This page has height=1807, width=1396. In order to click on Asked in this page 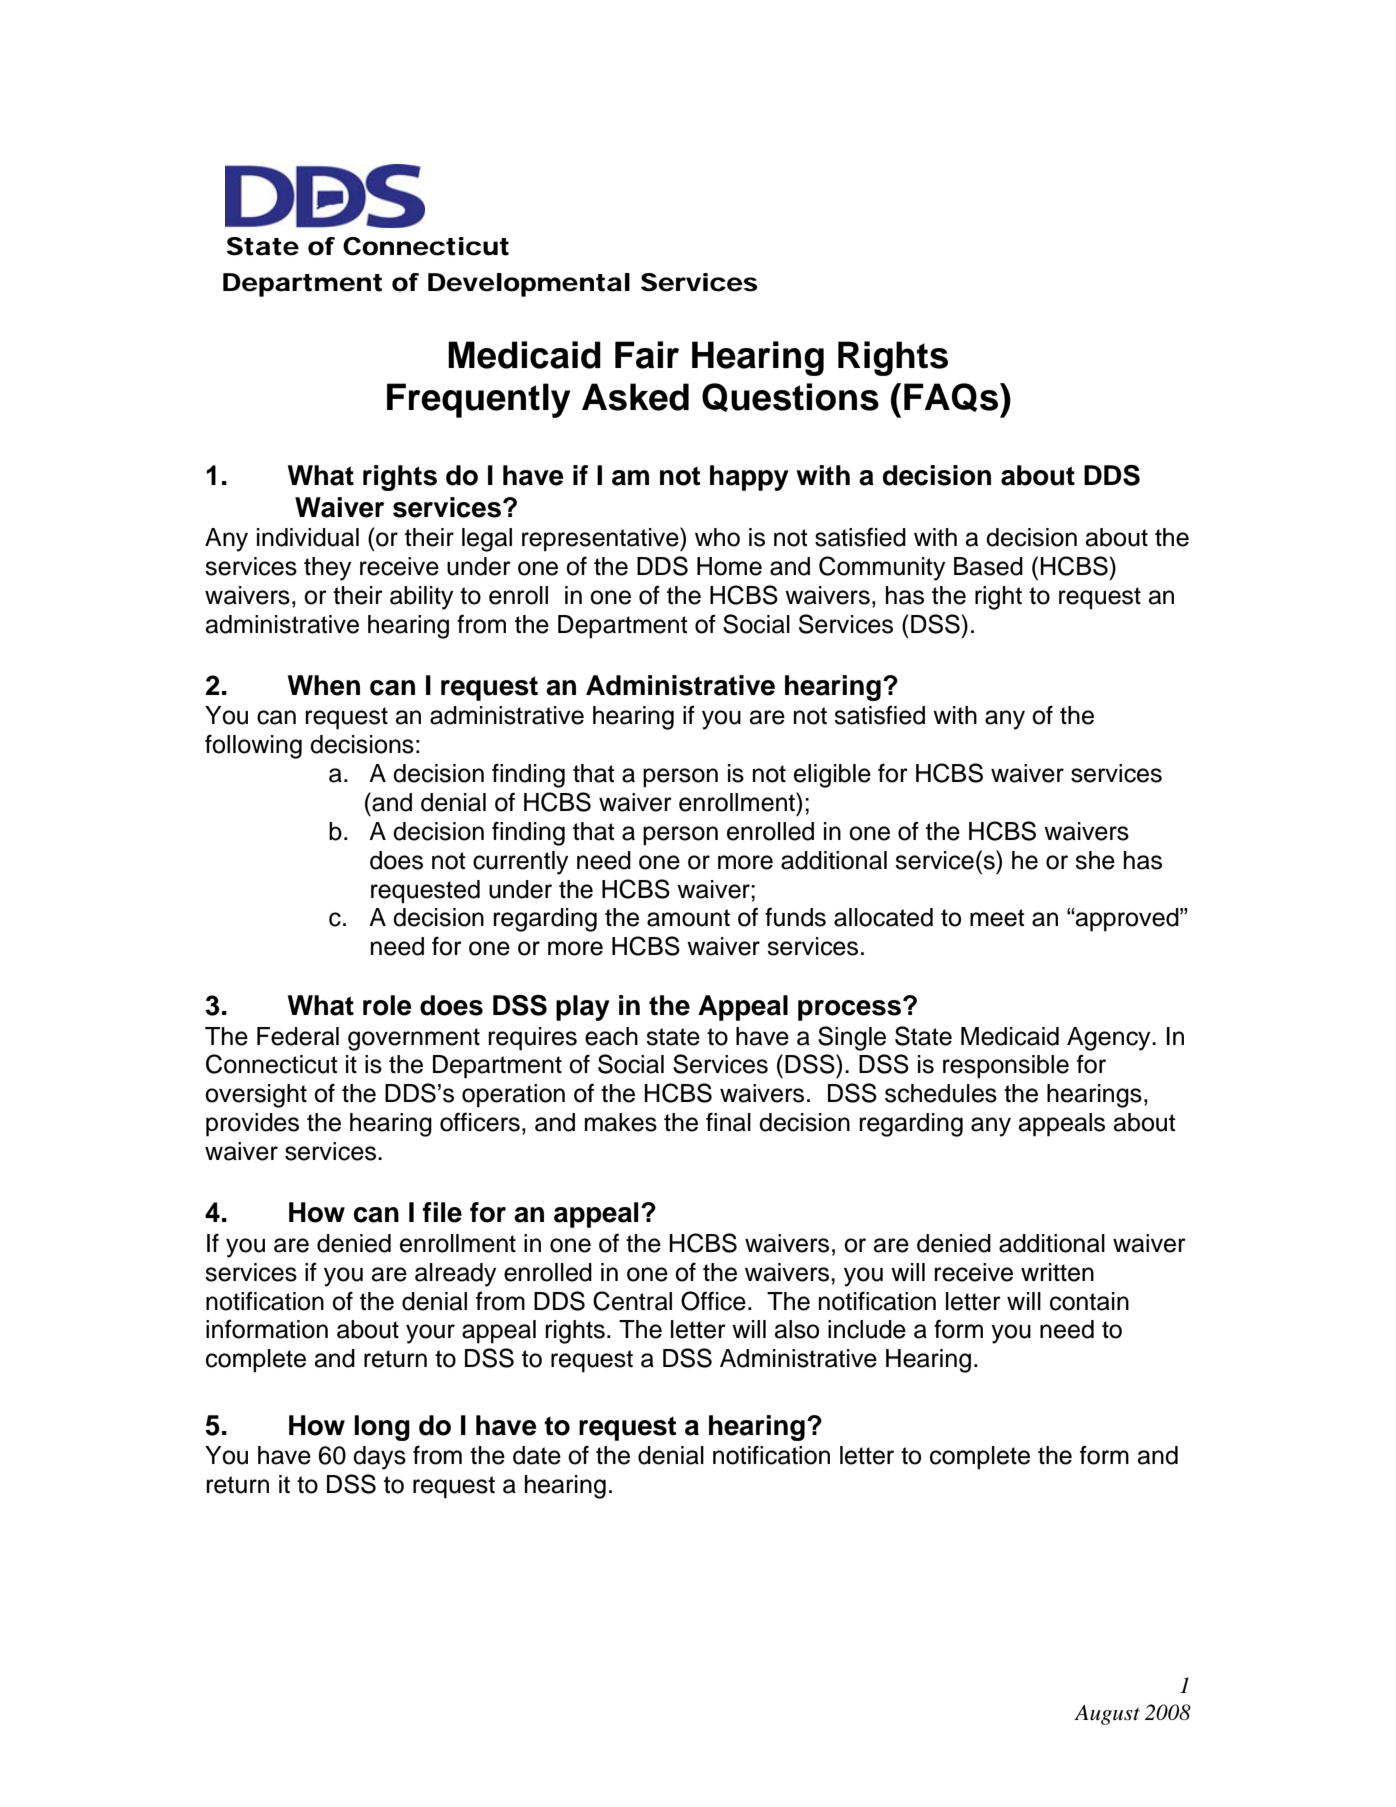, I will do `click(635, 397)`.
